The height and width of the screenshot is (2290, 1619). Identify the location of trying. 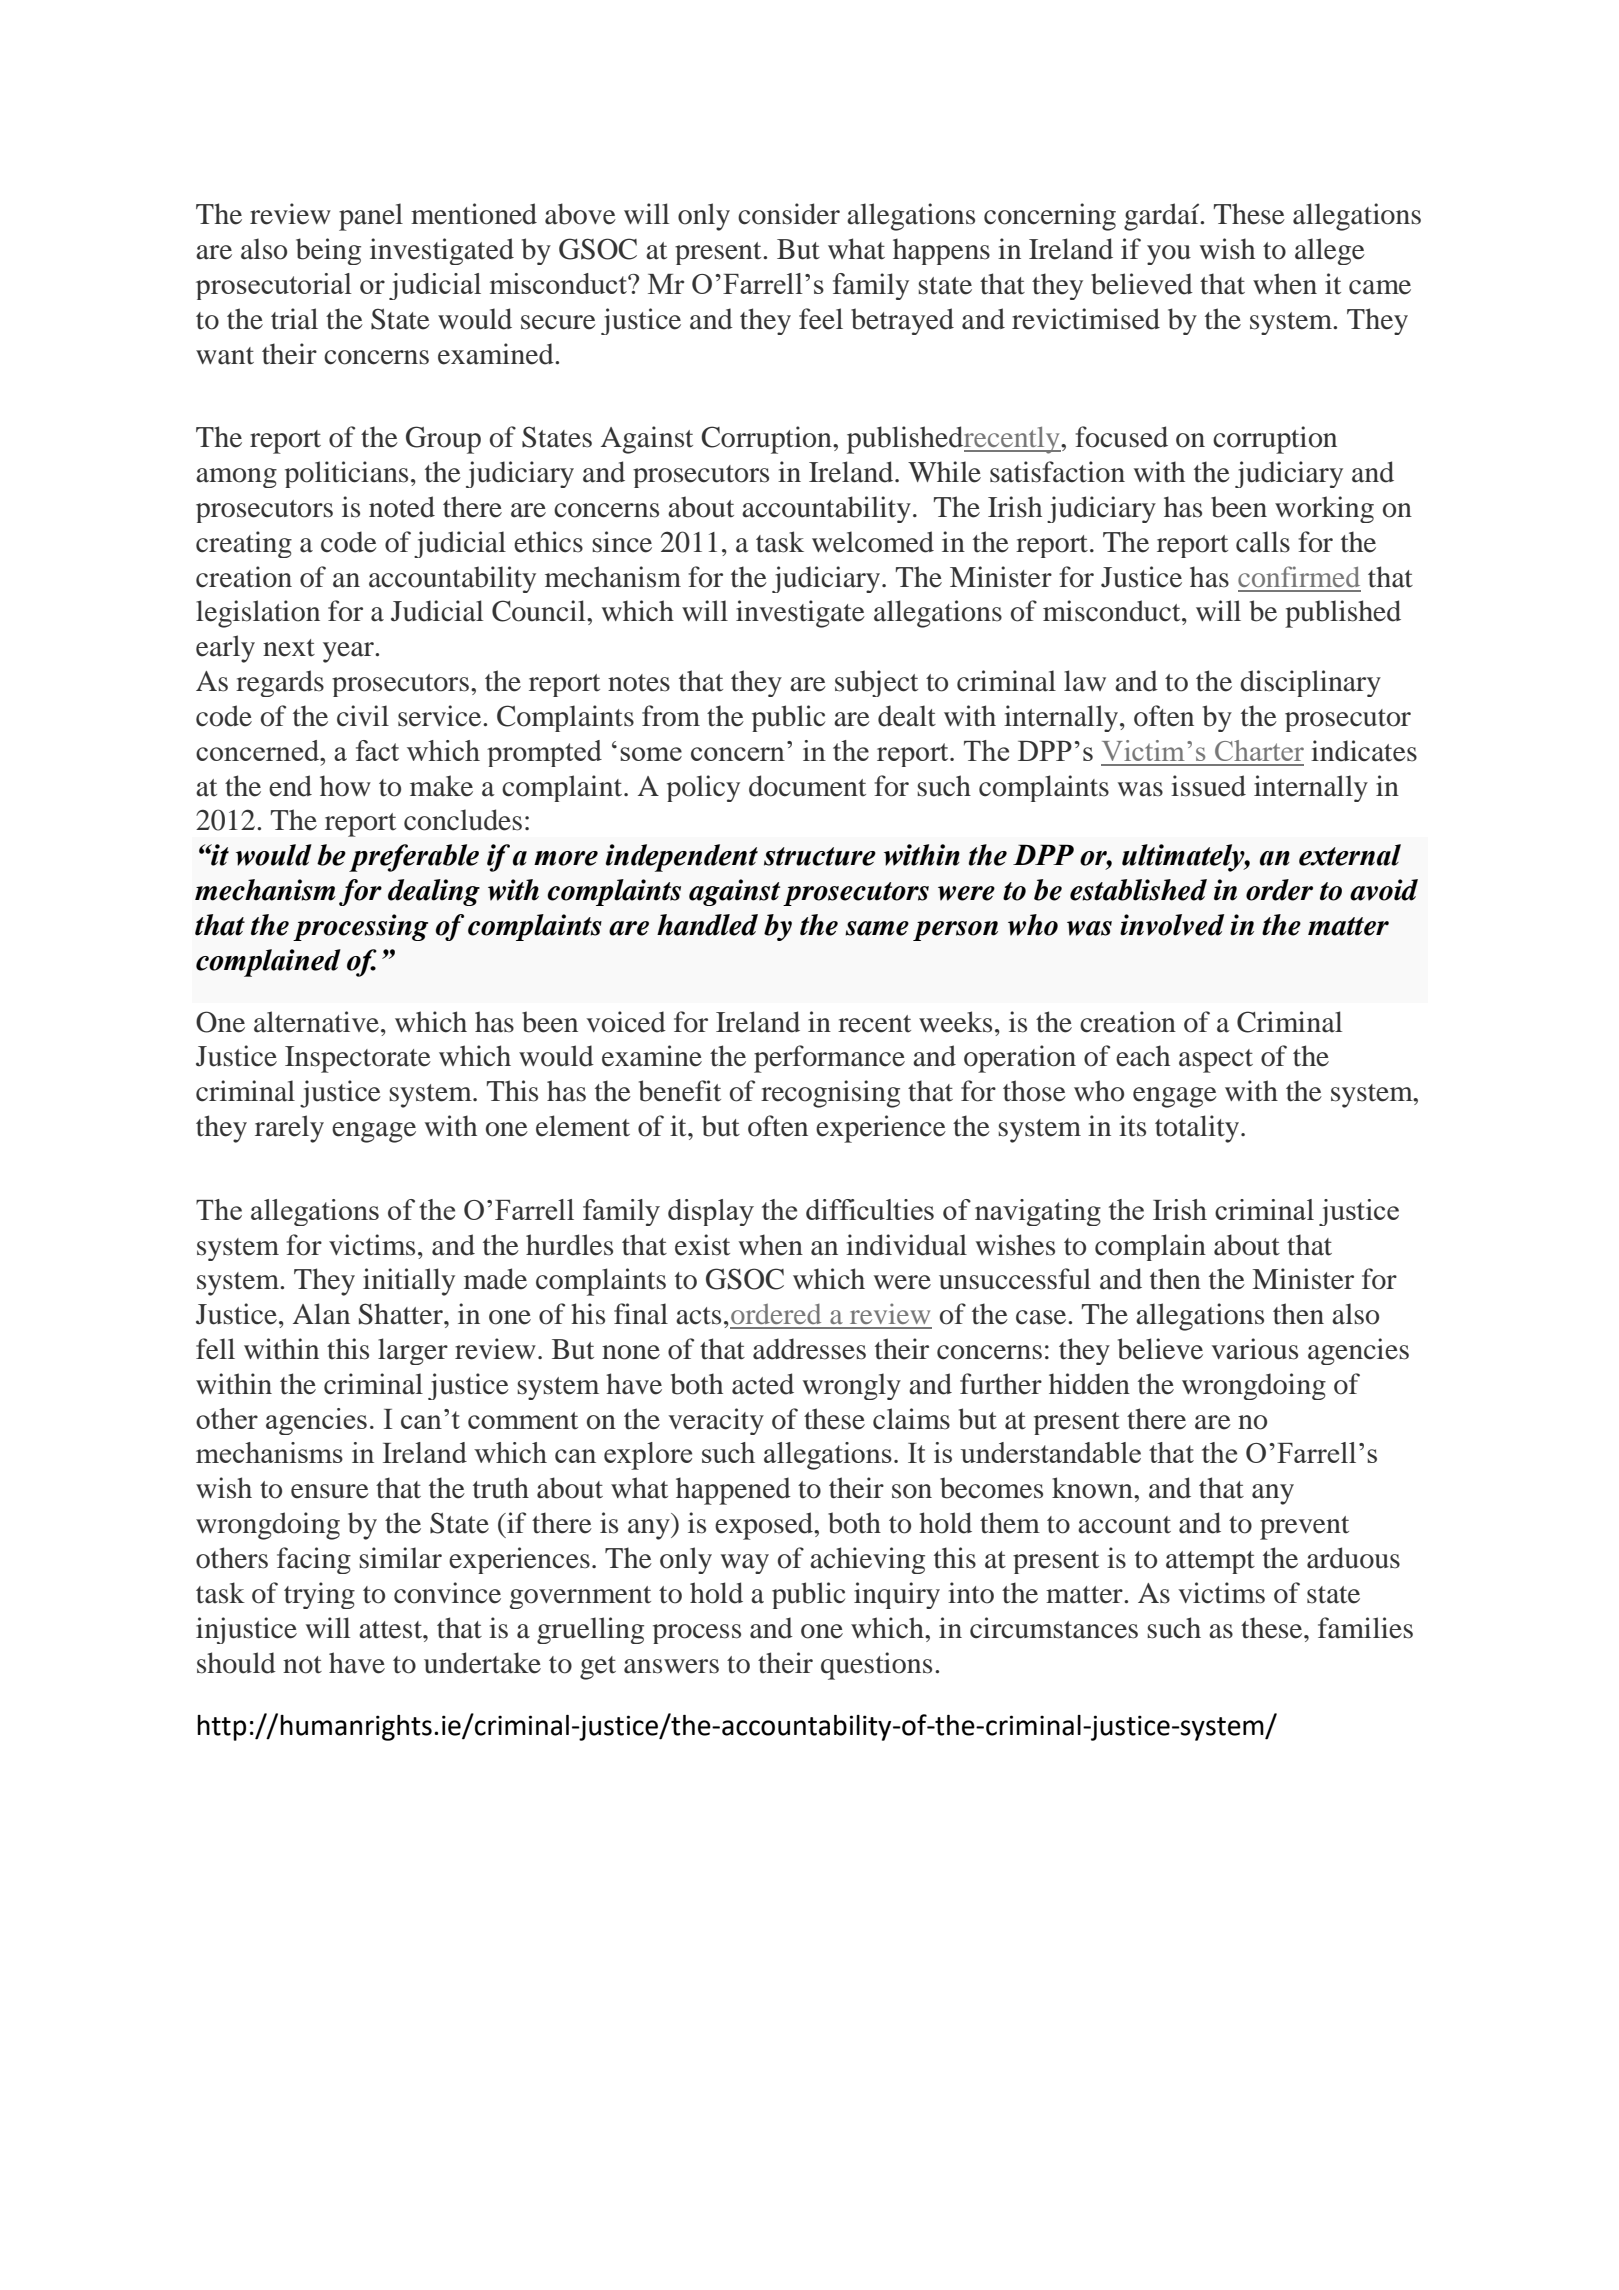
(319, 1595).
